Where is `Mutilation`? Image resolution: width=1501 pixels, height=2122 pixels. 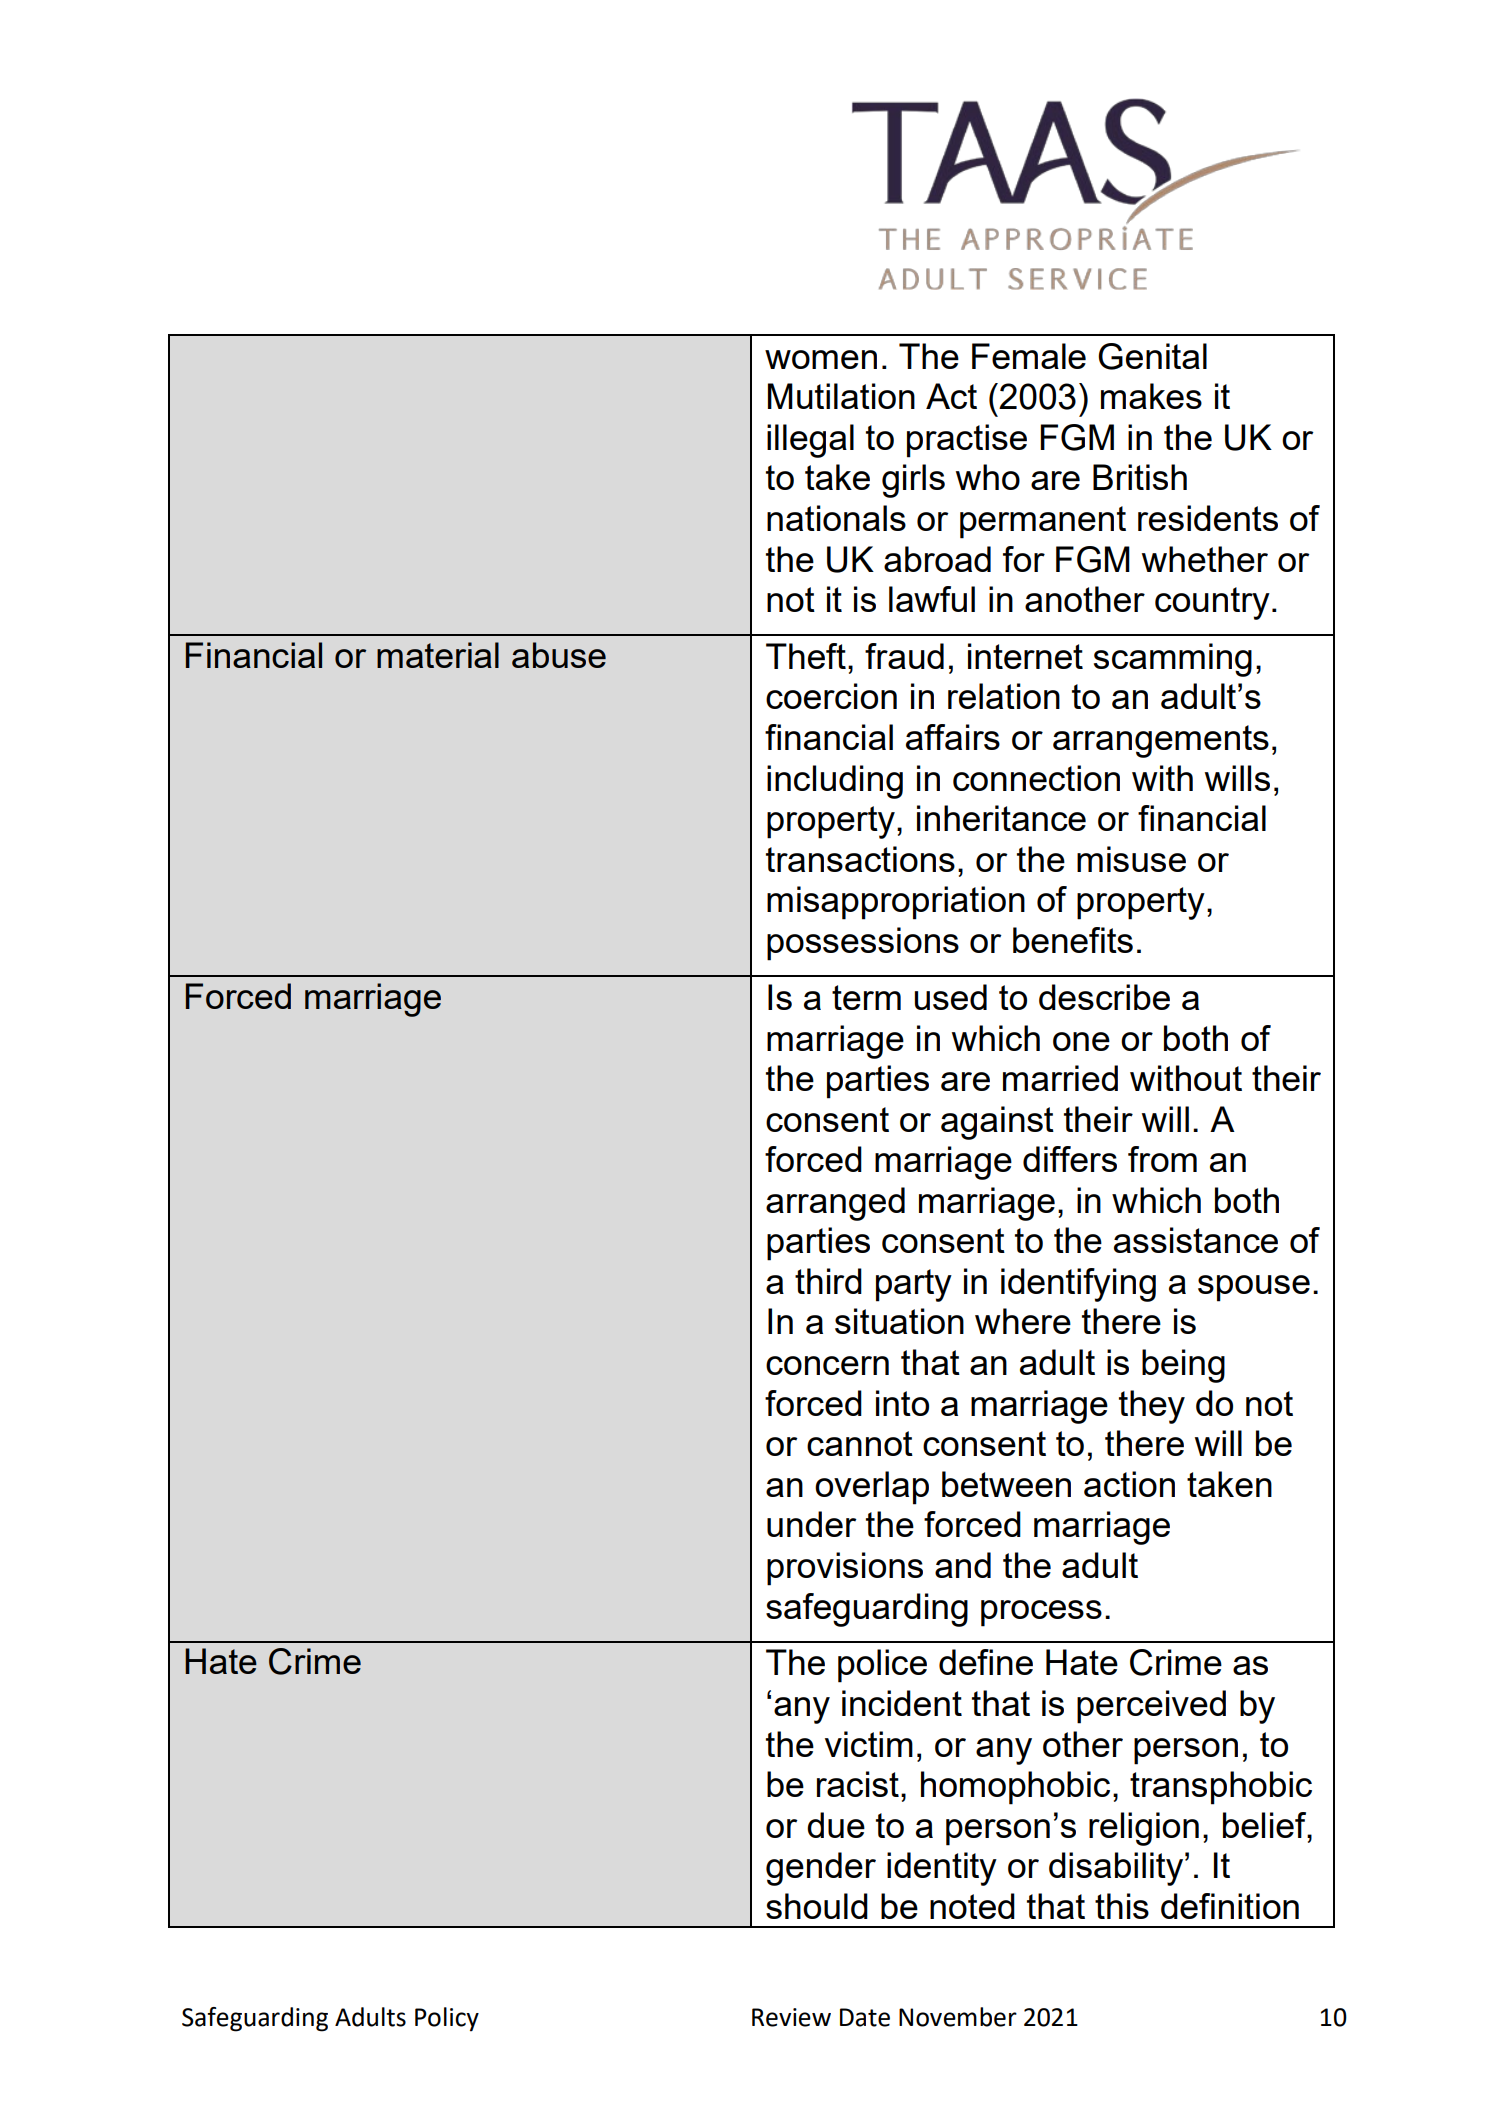 Mutilation is located at coordinates (841, 396).
